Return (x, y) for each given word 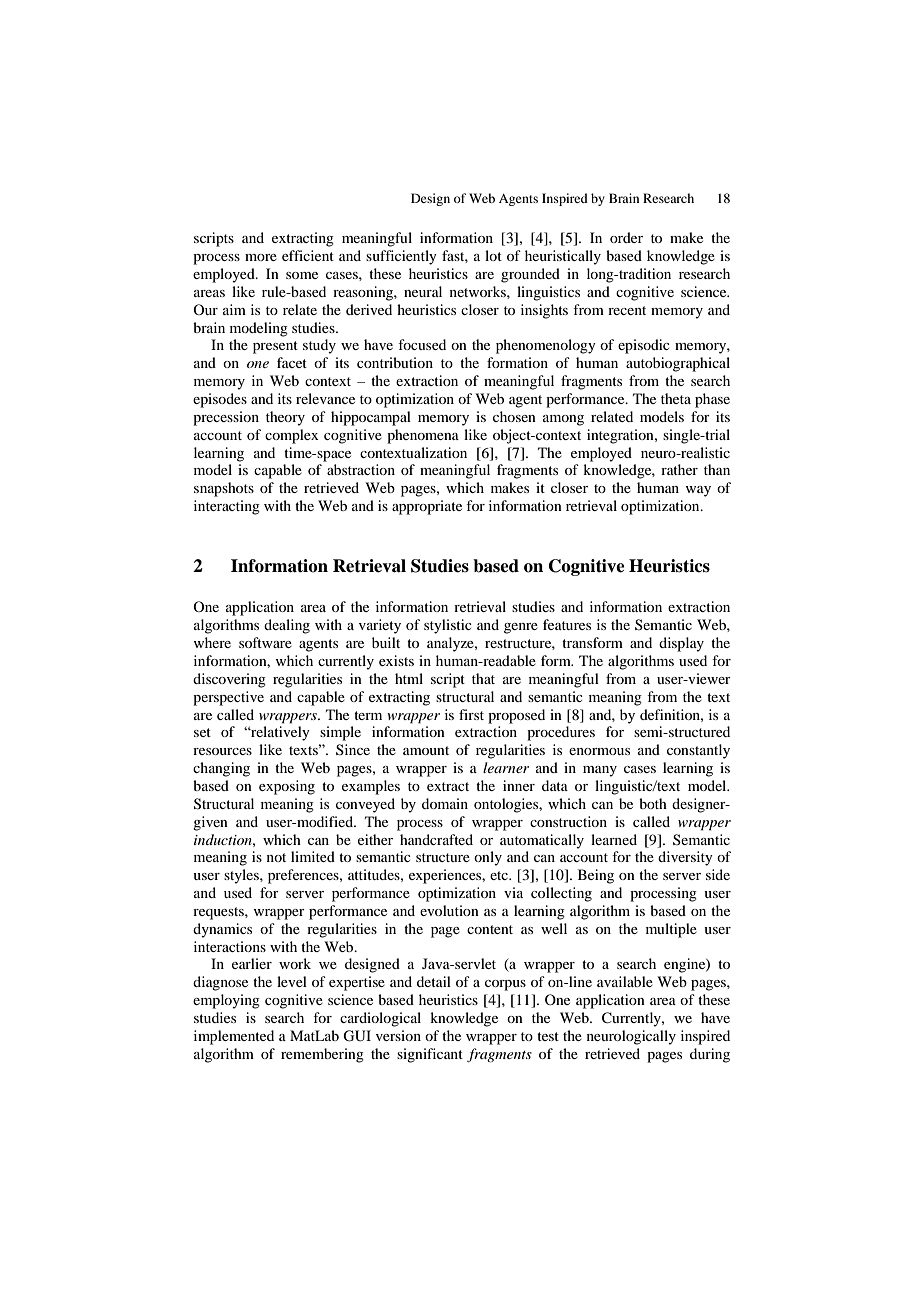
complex (292, 436)
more (261, 257)
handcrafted (436, 839)
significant (430, 1055)
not (276, 857)
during (710, 1055)
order (626, 237)
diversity (685, 858)
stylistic (448, 626)
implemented (234, 1037)
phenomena (423, 436)
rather (679, 469)
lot (493, 255)
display (681, 644)
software (265, 642)
